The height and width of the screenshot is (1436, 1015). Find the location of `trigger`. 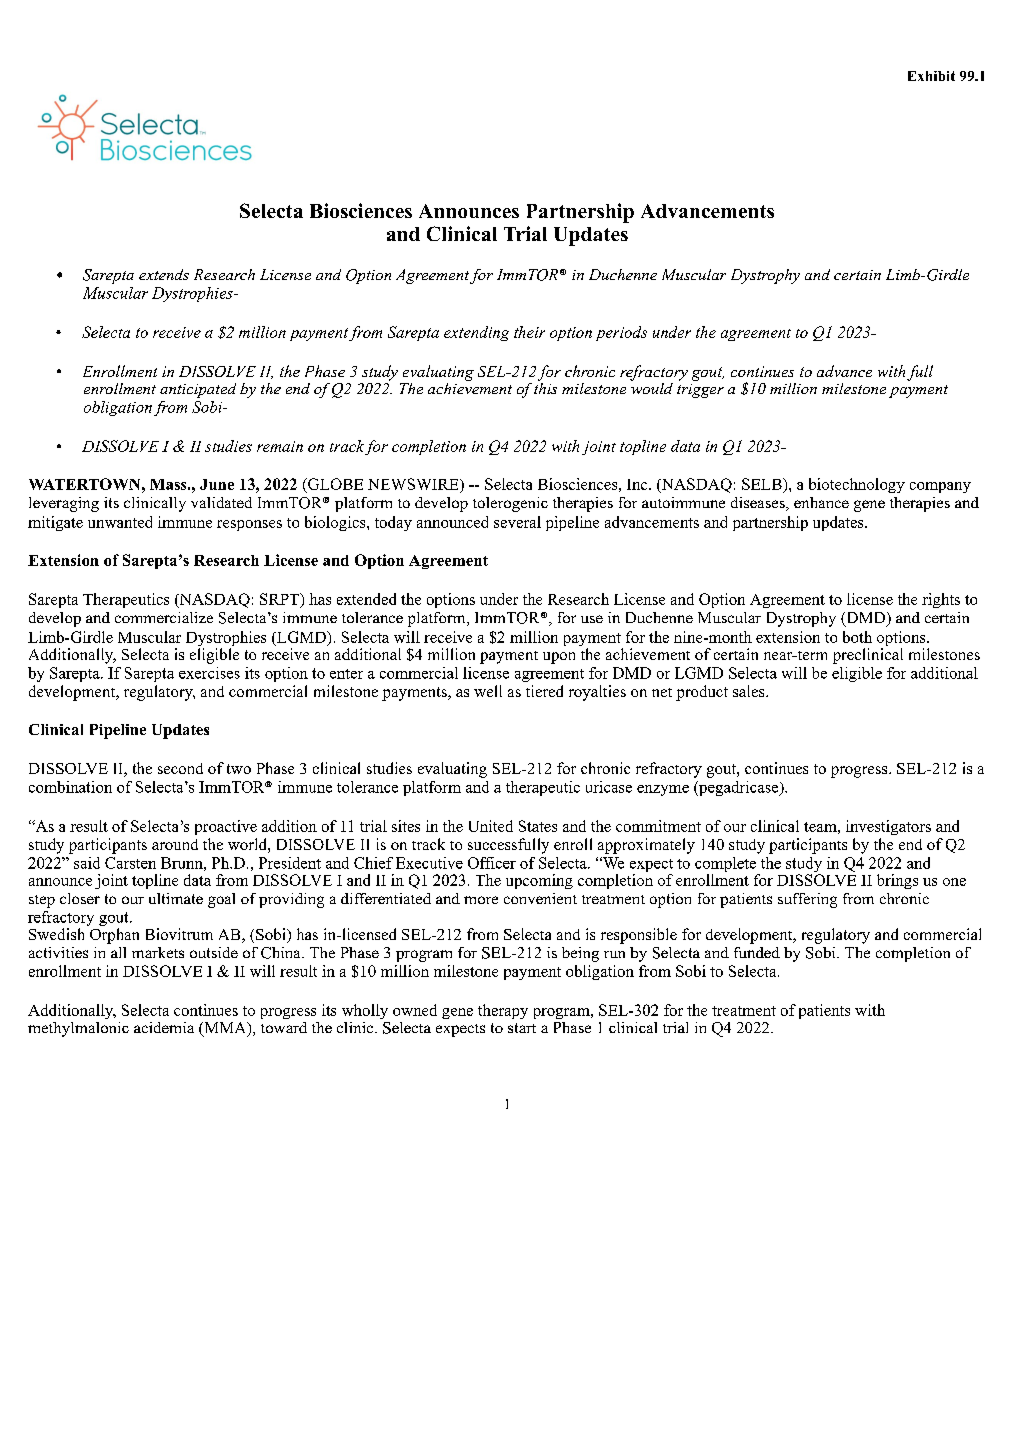

trigger is located at coordinates (700, 391).
